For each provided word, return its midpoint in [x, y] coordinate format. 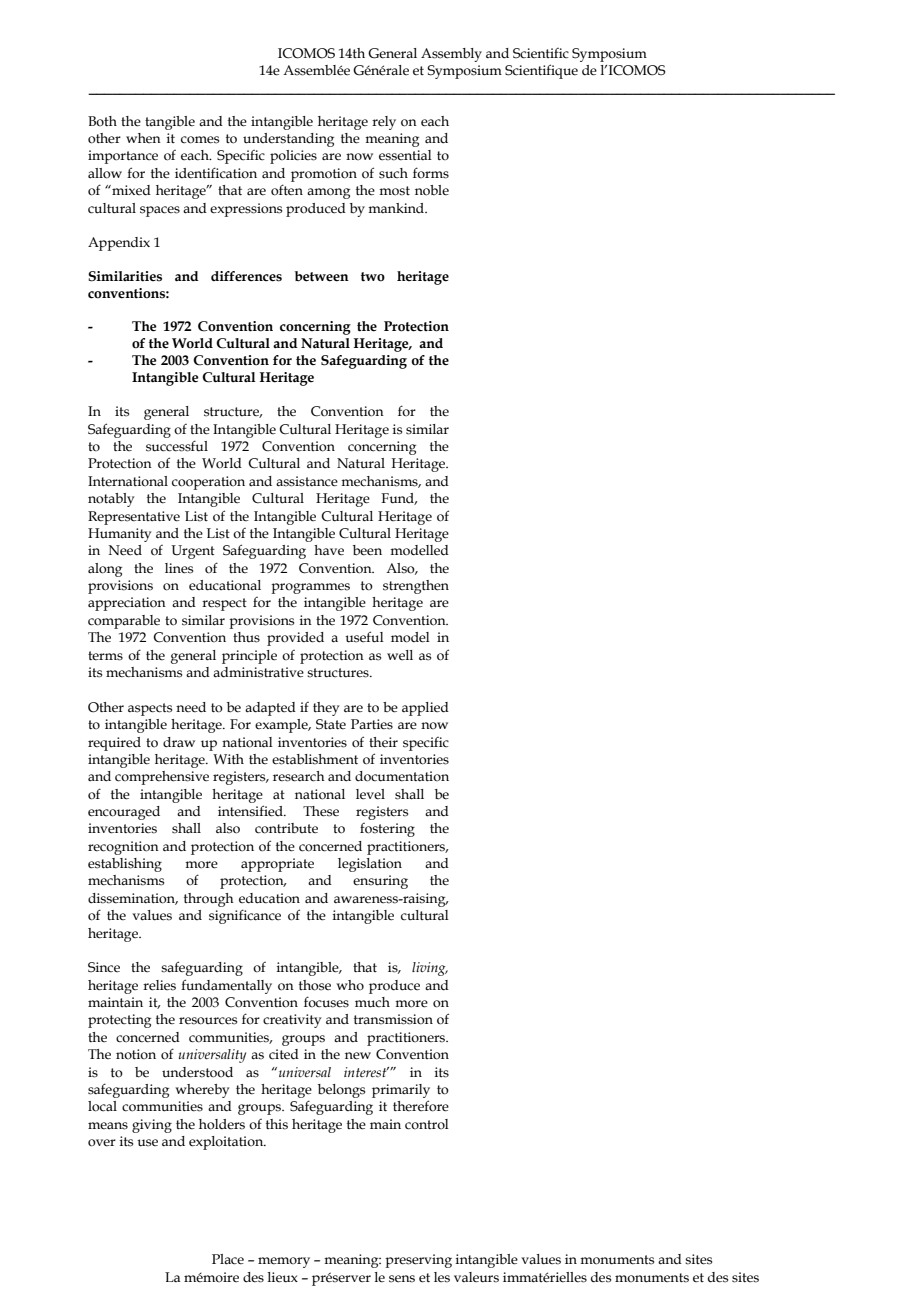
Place [228, 1259]
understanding [288, 140]
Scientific [541, 53]
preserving [418, 1261]
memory [284, 1262]
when [143, 138]
